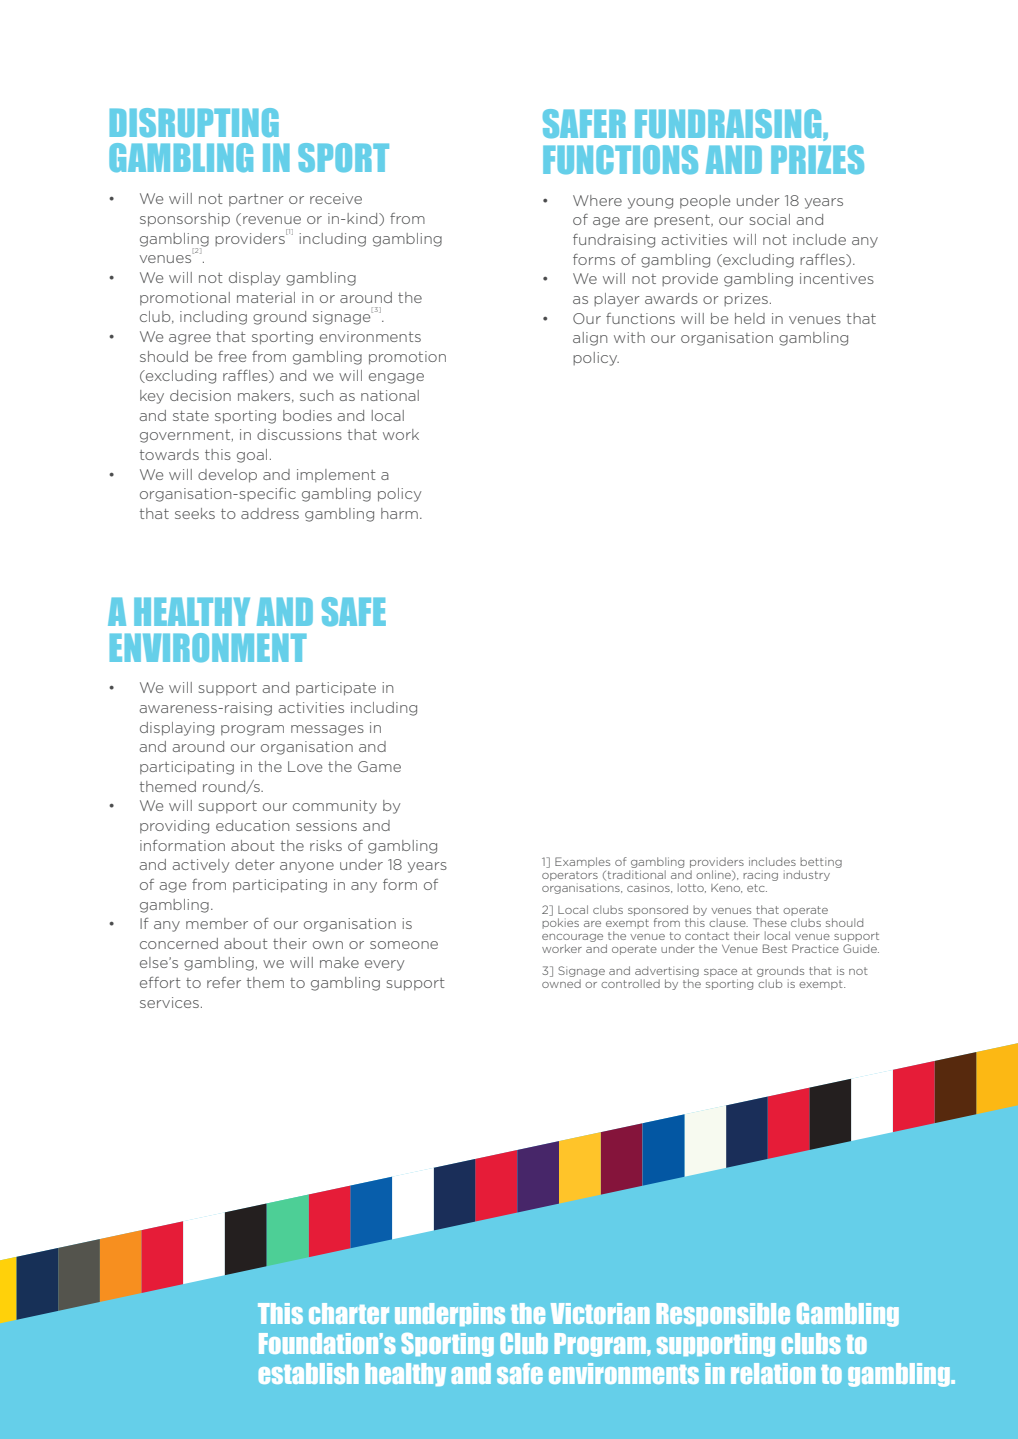  I want to click on establish, so click(309, 1373).
